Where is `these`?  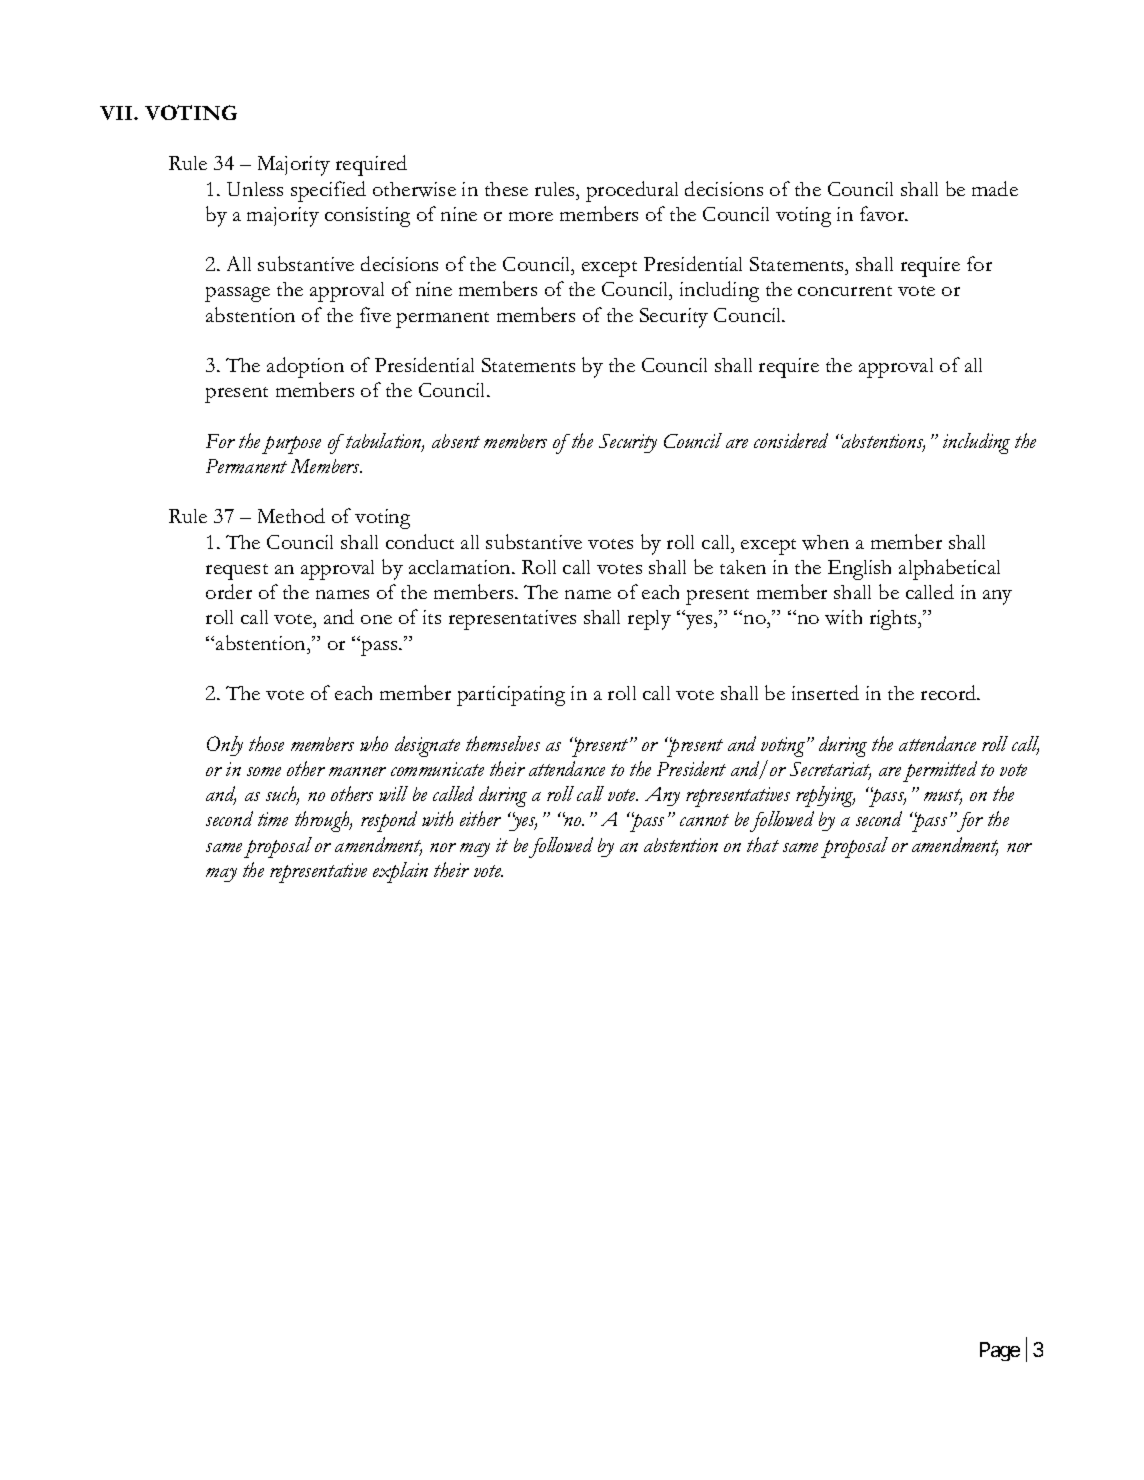
these is located at coordinates (506, 189).
